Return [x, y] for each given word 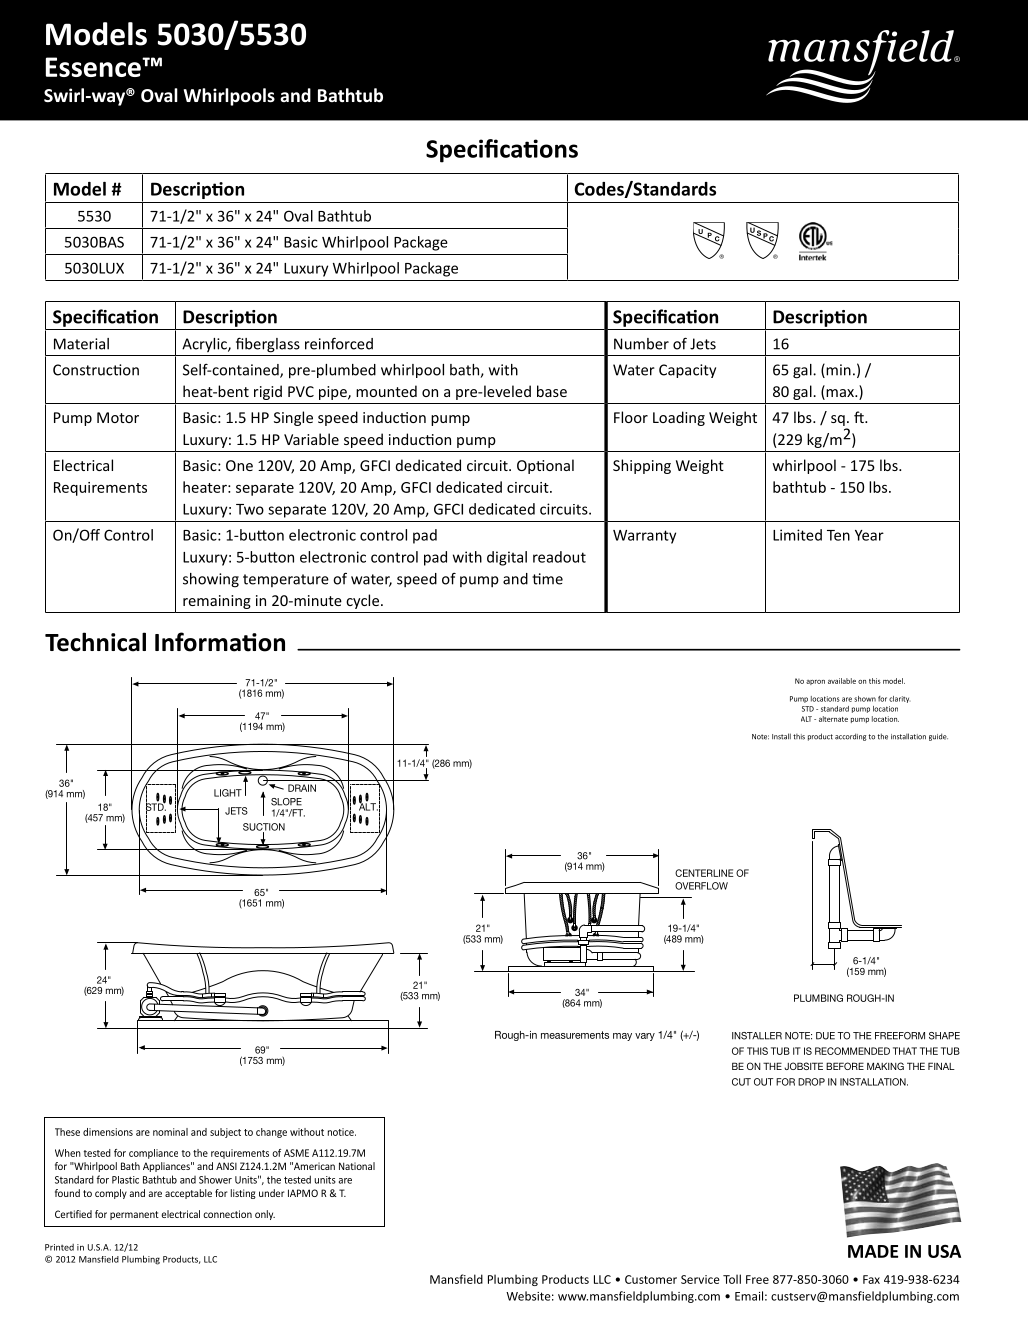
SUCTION [264, 828]
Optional [545, 466]
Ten [838, 535]
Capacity [687, 371]
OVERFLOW [701, 886]
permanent [134, 1215]
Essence [94, 67]
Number [641, 344]
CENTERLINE [704, 873]
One [239, 465]
